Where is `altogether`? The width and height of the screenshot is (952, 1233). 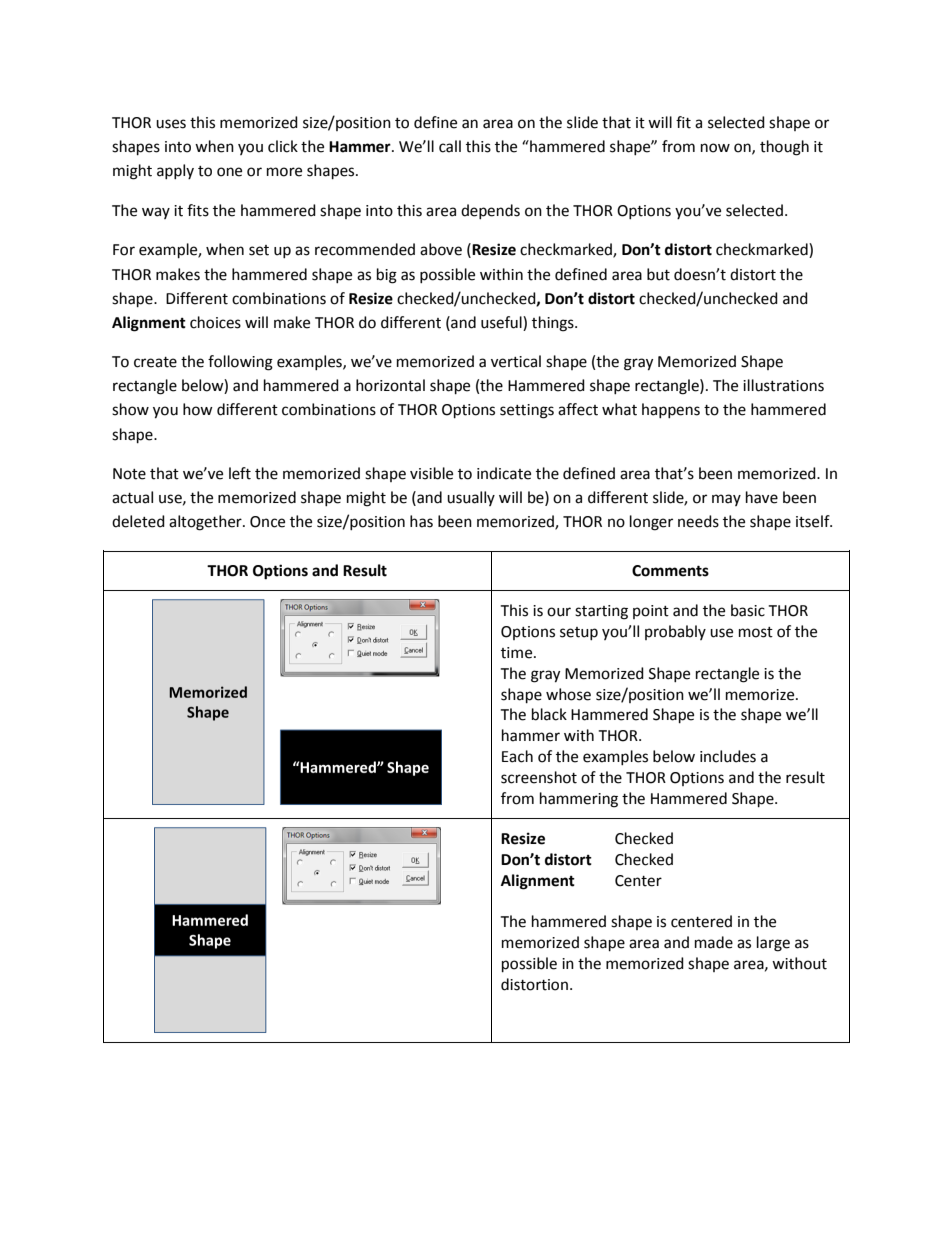 altogether is located at coordinates (206, 523).
